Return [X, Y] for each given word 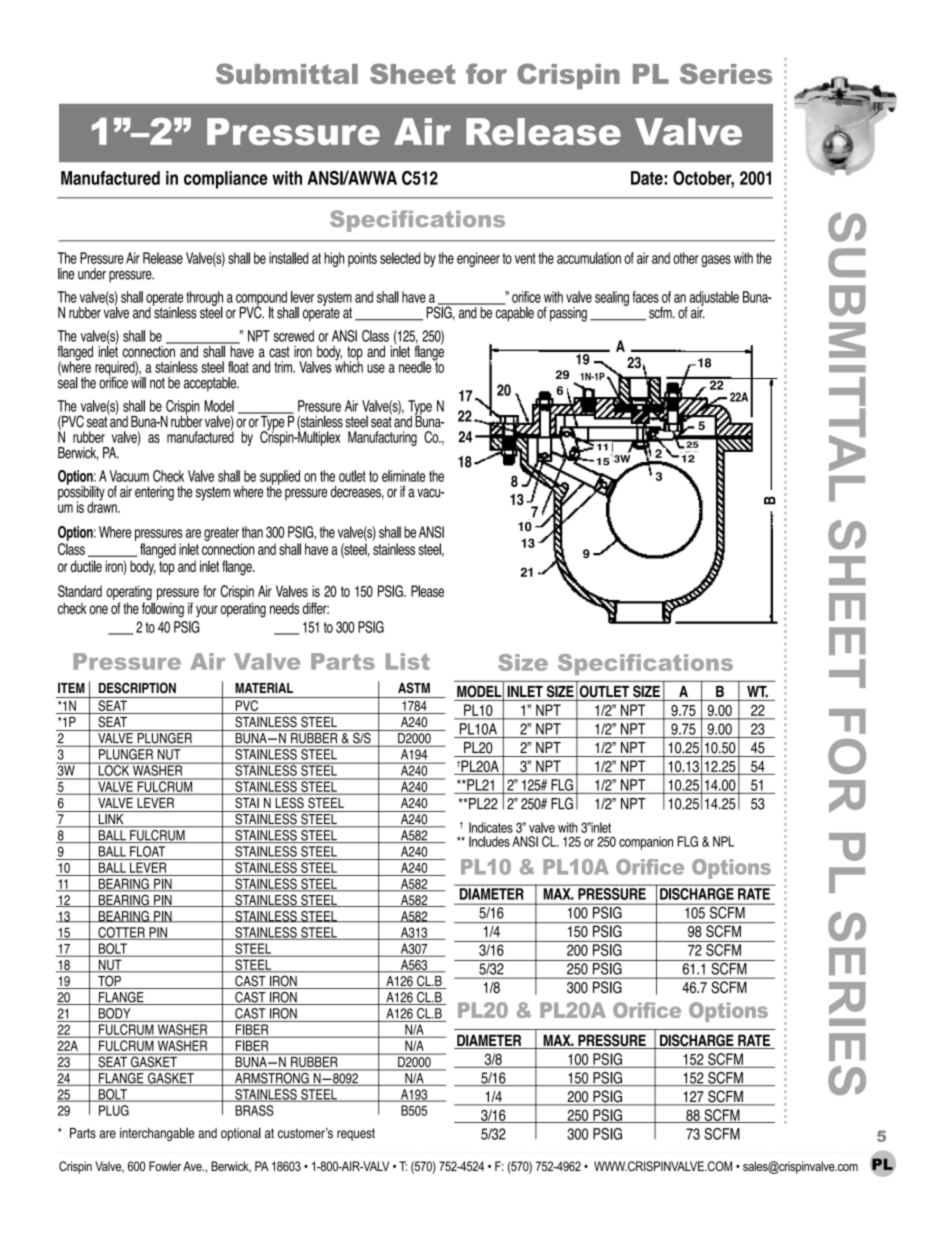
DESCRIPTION [137, 688]
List [408, 661]
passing [568, 314]
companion [646, 843]
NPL [723, 841]
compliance [226, 180]
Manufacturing [382, 438]
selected [400, 258]
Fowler [165, 1166]
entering [154, 493]
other [686, 258]
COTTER [121, 933]
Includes [489, 841]
